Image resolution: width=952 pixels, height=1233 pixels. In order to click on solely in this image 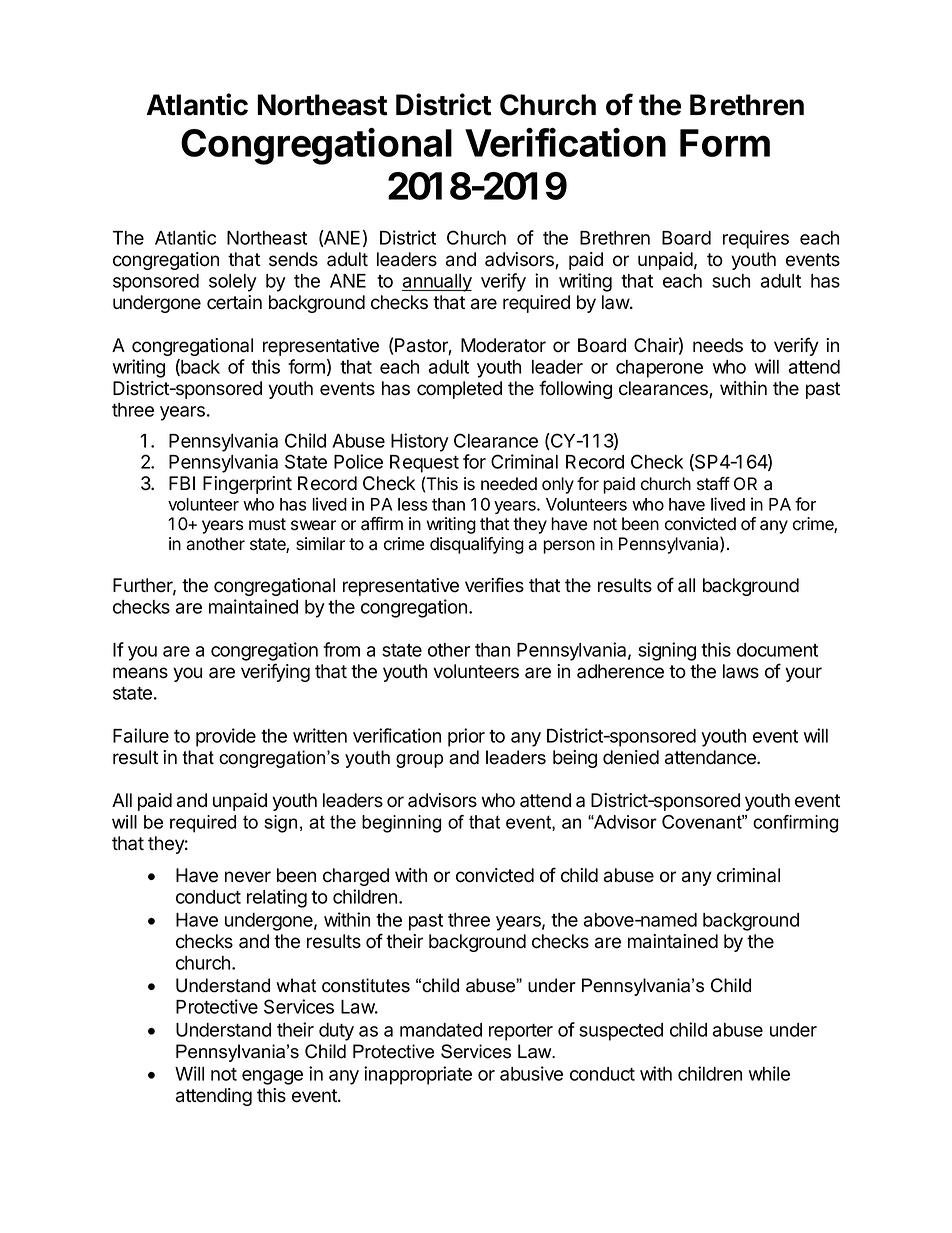, I will do `click(233, 283)`.
